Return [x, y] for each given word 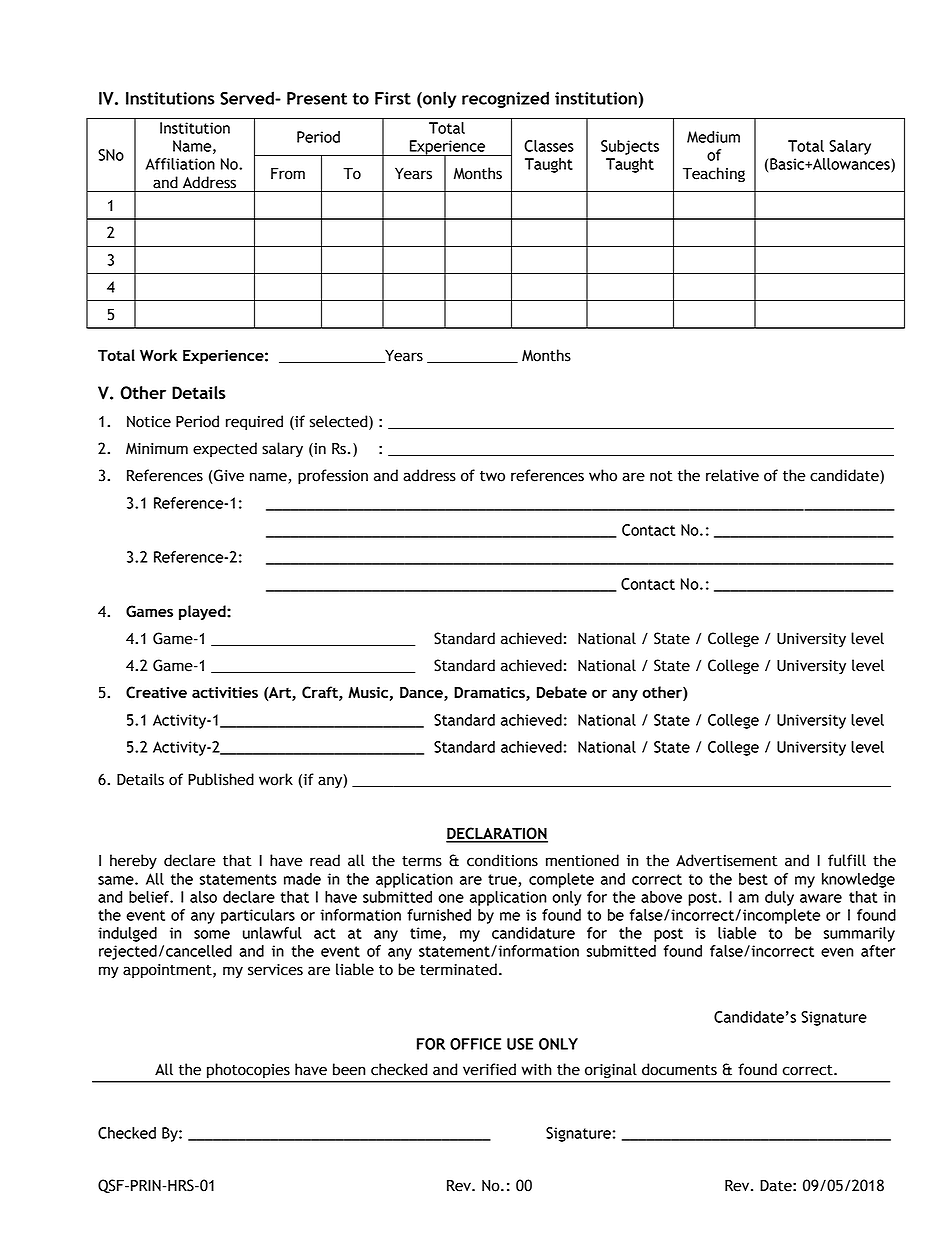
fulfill [847, 860]
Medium [713, 137]
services [275, 970]
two [492, 476]
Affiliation [180, 164]
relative [732, 475]
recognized [505, 99]
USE [520, 1044]
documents [679, 1069]
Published [221, 779]
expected [225, 449]
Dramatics [490, 694]
